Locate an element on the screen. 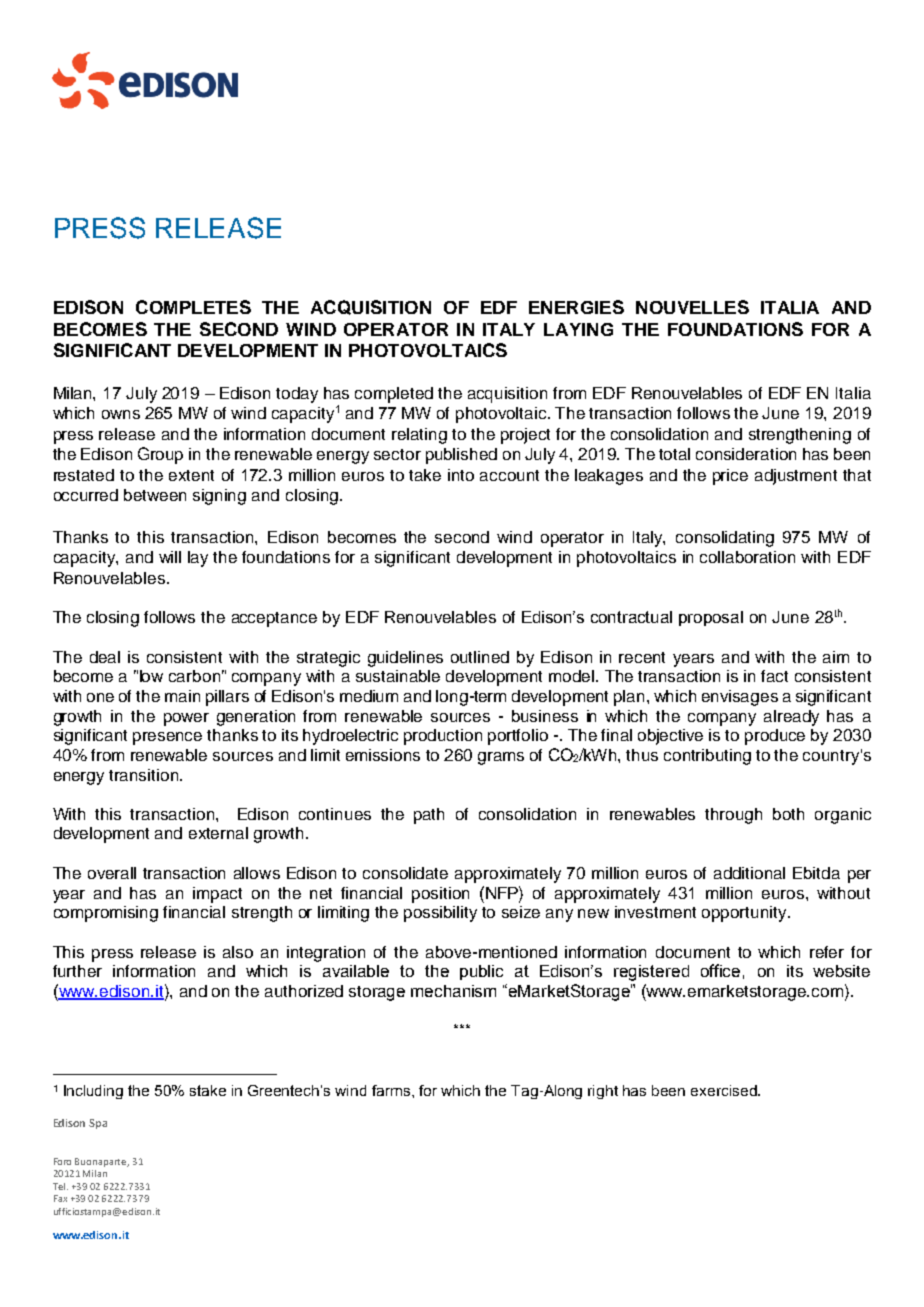 This screenshot has width=924, height=1307. LAYING is located at coordinates (578, 329).
